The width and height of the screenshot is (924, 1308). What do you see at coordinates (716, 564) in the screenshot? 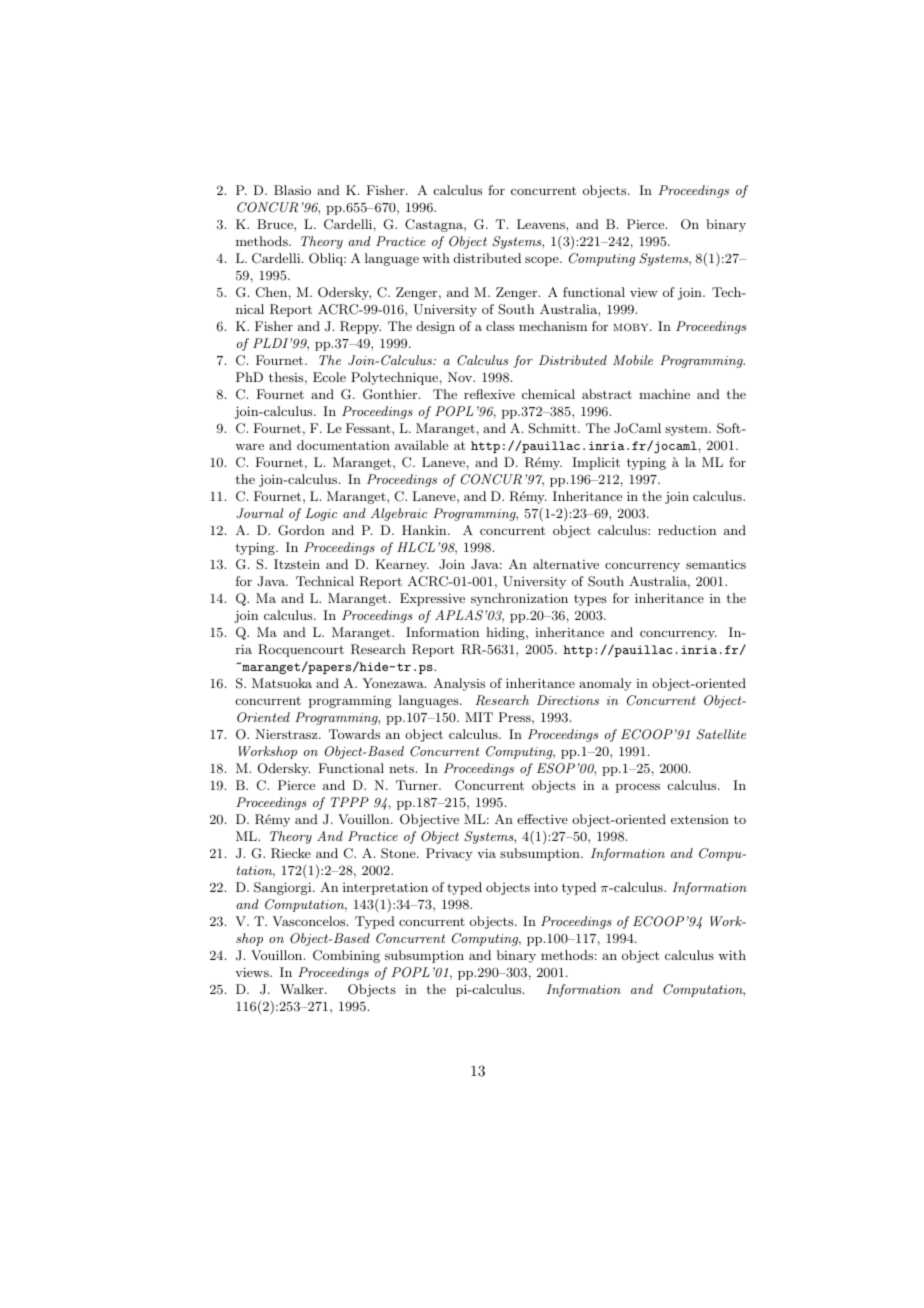
I see `semantics` at bounding box center [716, 564].
